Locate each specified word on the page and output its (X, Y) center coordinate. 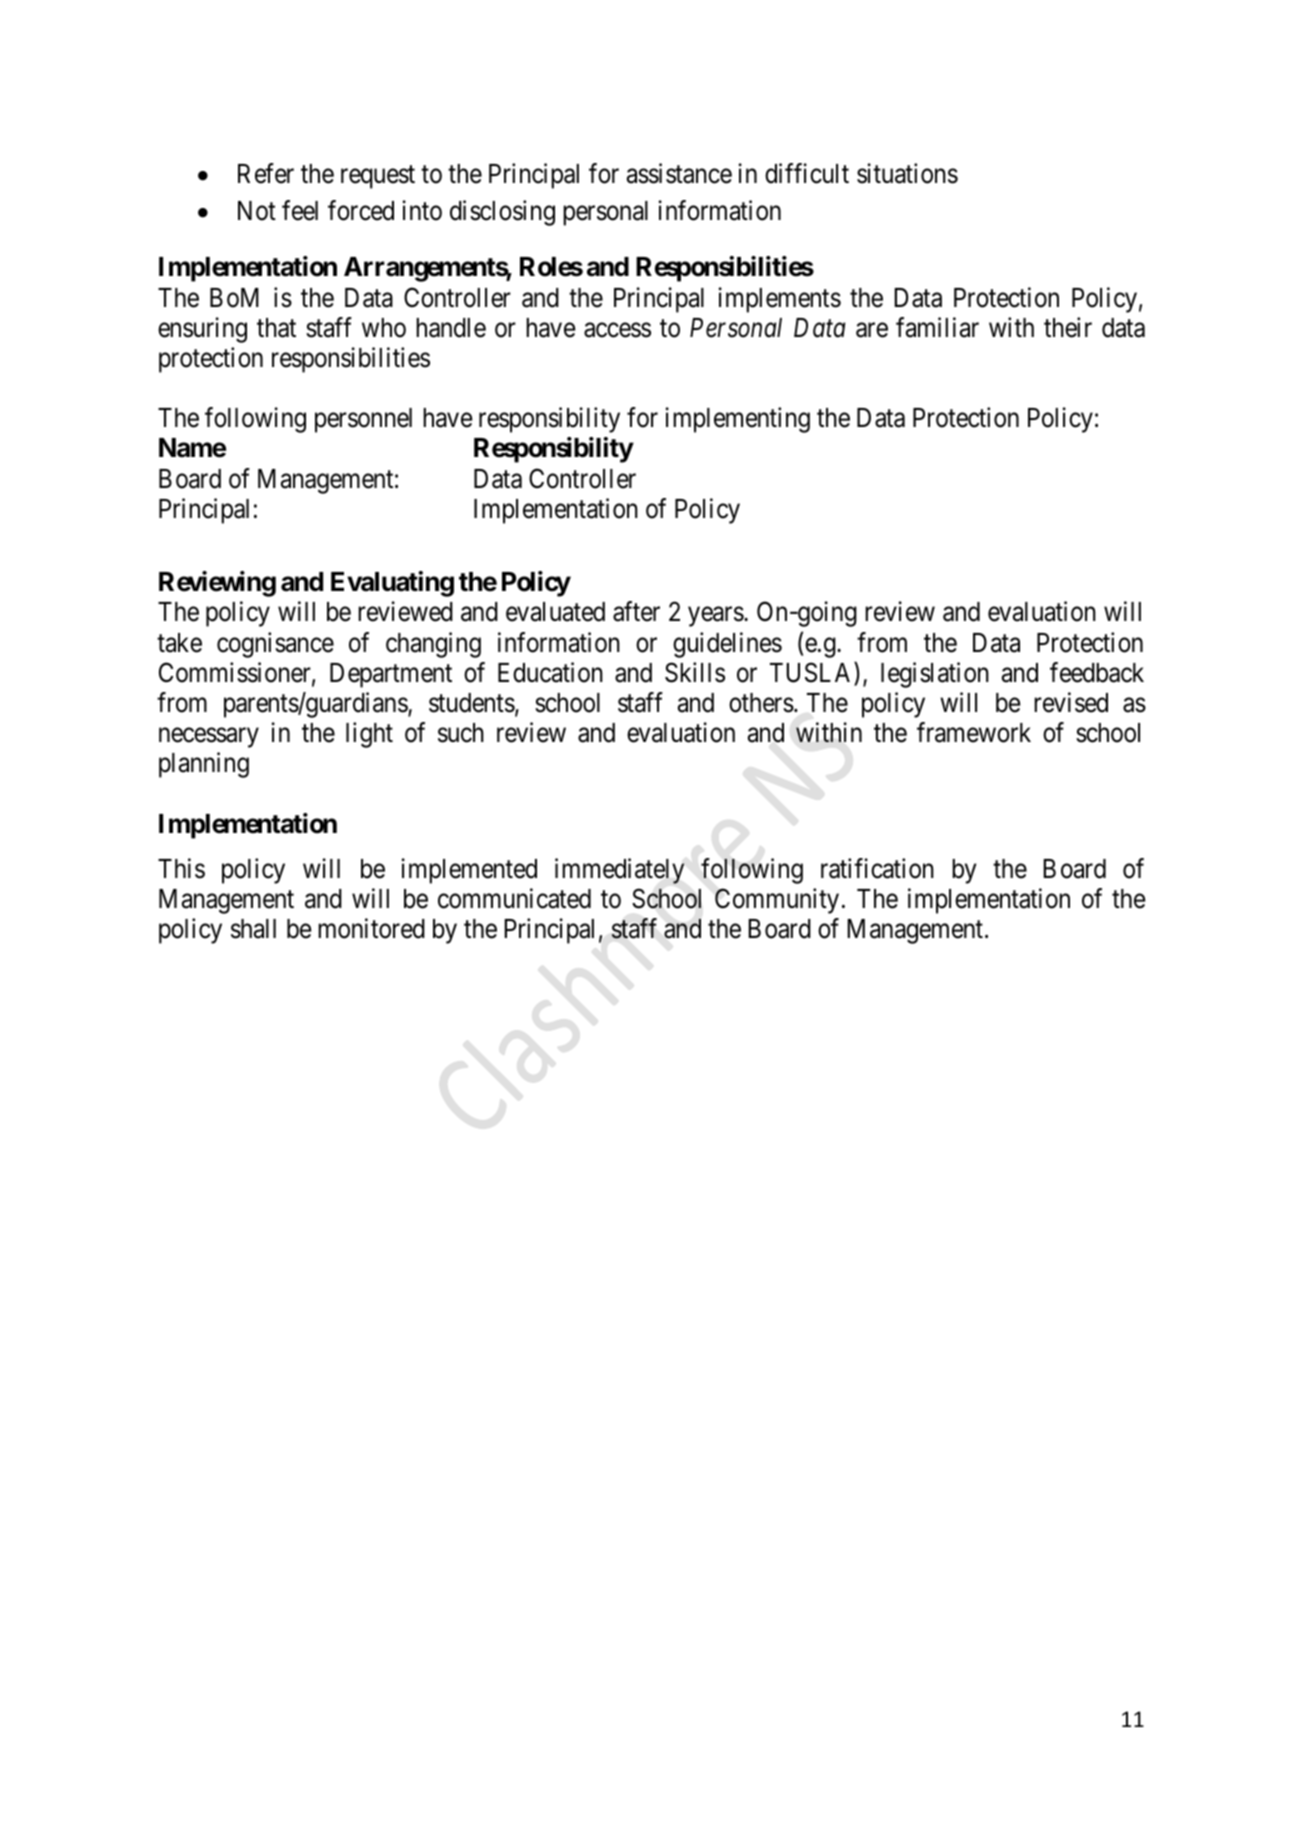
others (761, 703)
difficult (807, 174)
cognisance (275, 645)
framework (974, 732)
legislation (935, 675)
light (369, 735)
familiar (937, 327)
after (636, 612)
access (617, 330)
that (276, 328)
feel (300, 210)
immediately (619, 871)
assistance (679, 174)
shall (253, 929)
